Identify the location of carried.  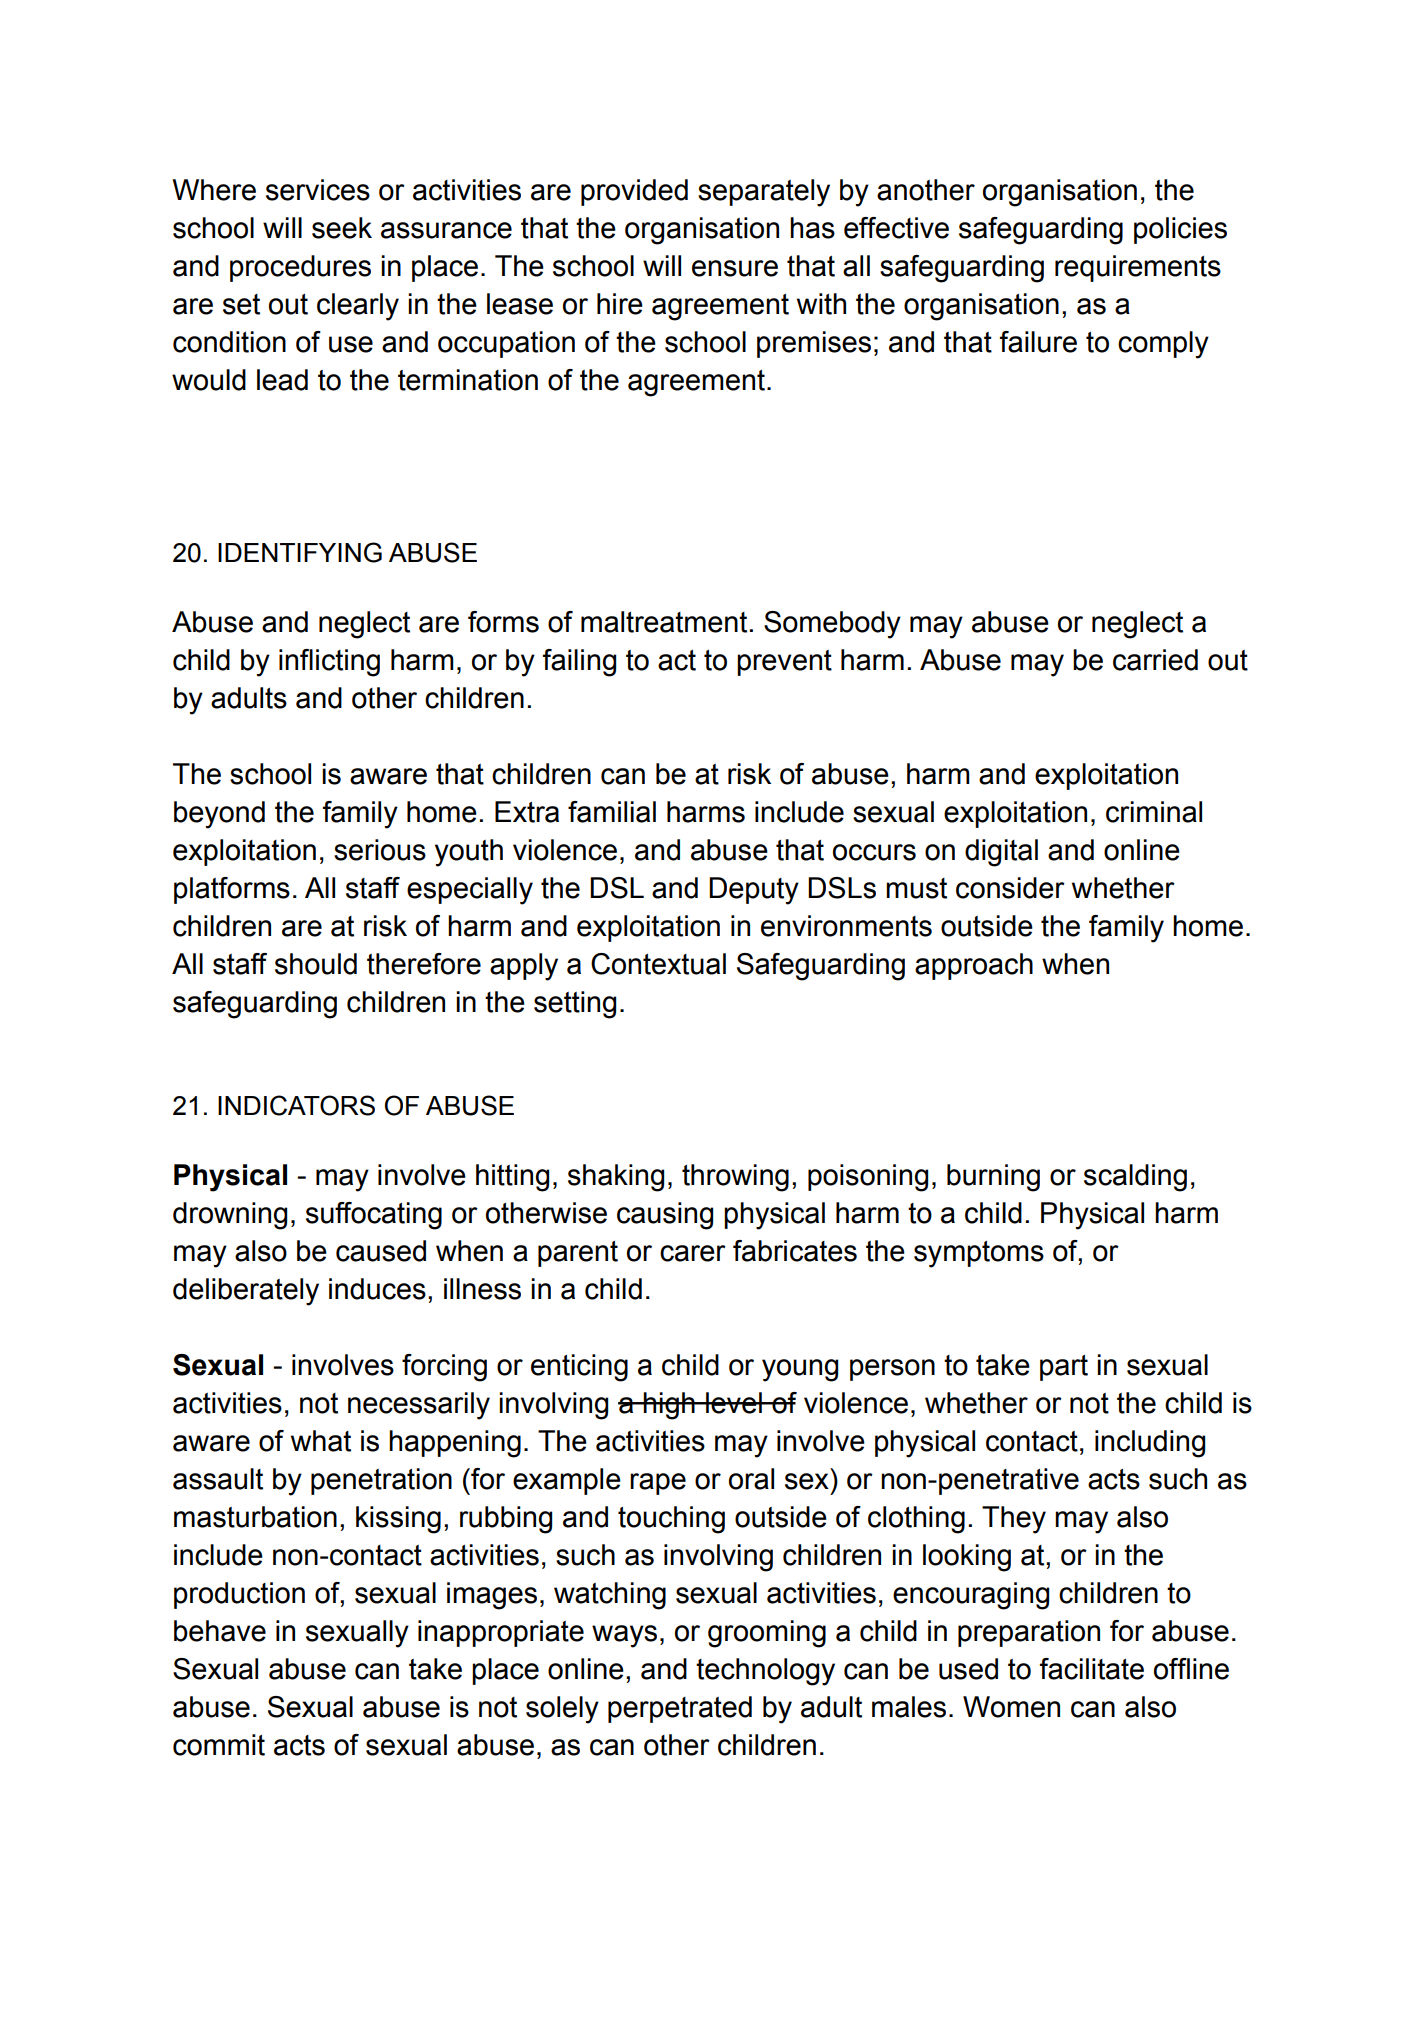
(1155, 660).
